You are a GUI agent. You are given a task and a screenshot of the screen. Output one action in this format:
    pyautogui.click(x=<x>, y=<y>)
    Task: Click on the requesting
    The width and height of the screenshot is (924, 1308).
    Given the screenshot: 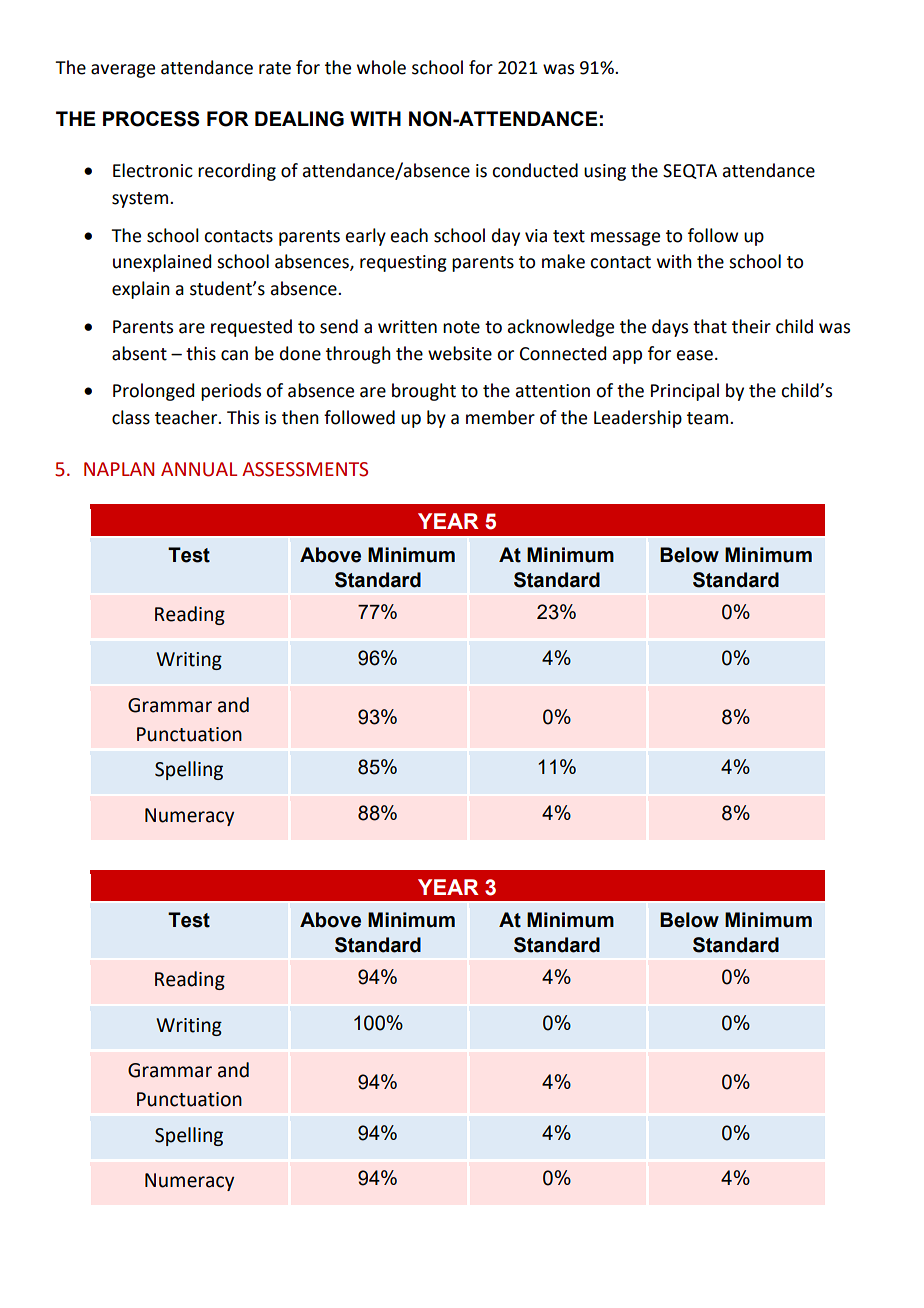 What is the action you would take?
    pyautogui.click(x=403, y=263)
